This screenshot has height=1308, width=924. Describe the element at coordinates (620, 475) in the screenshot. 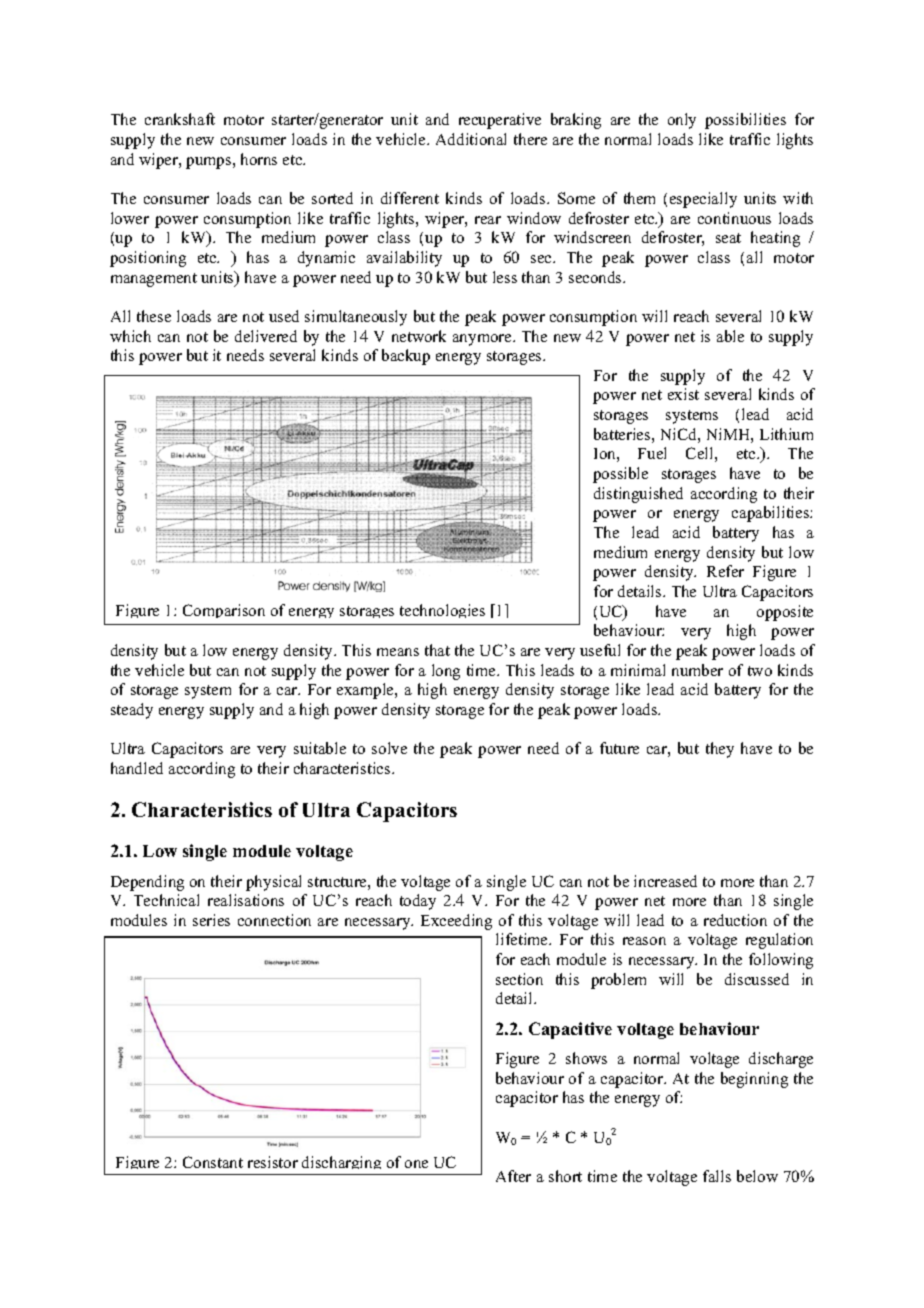

I see `possible` at that location.
